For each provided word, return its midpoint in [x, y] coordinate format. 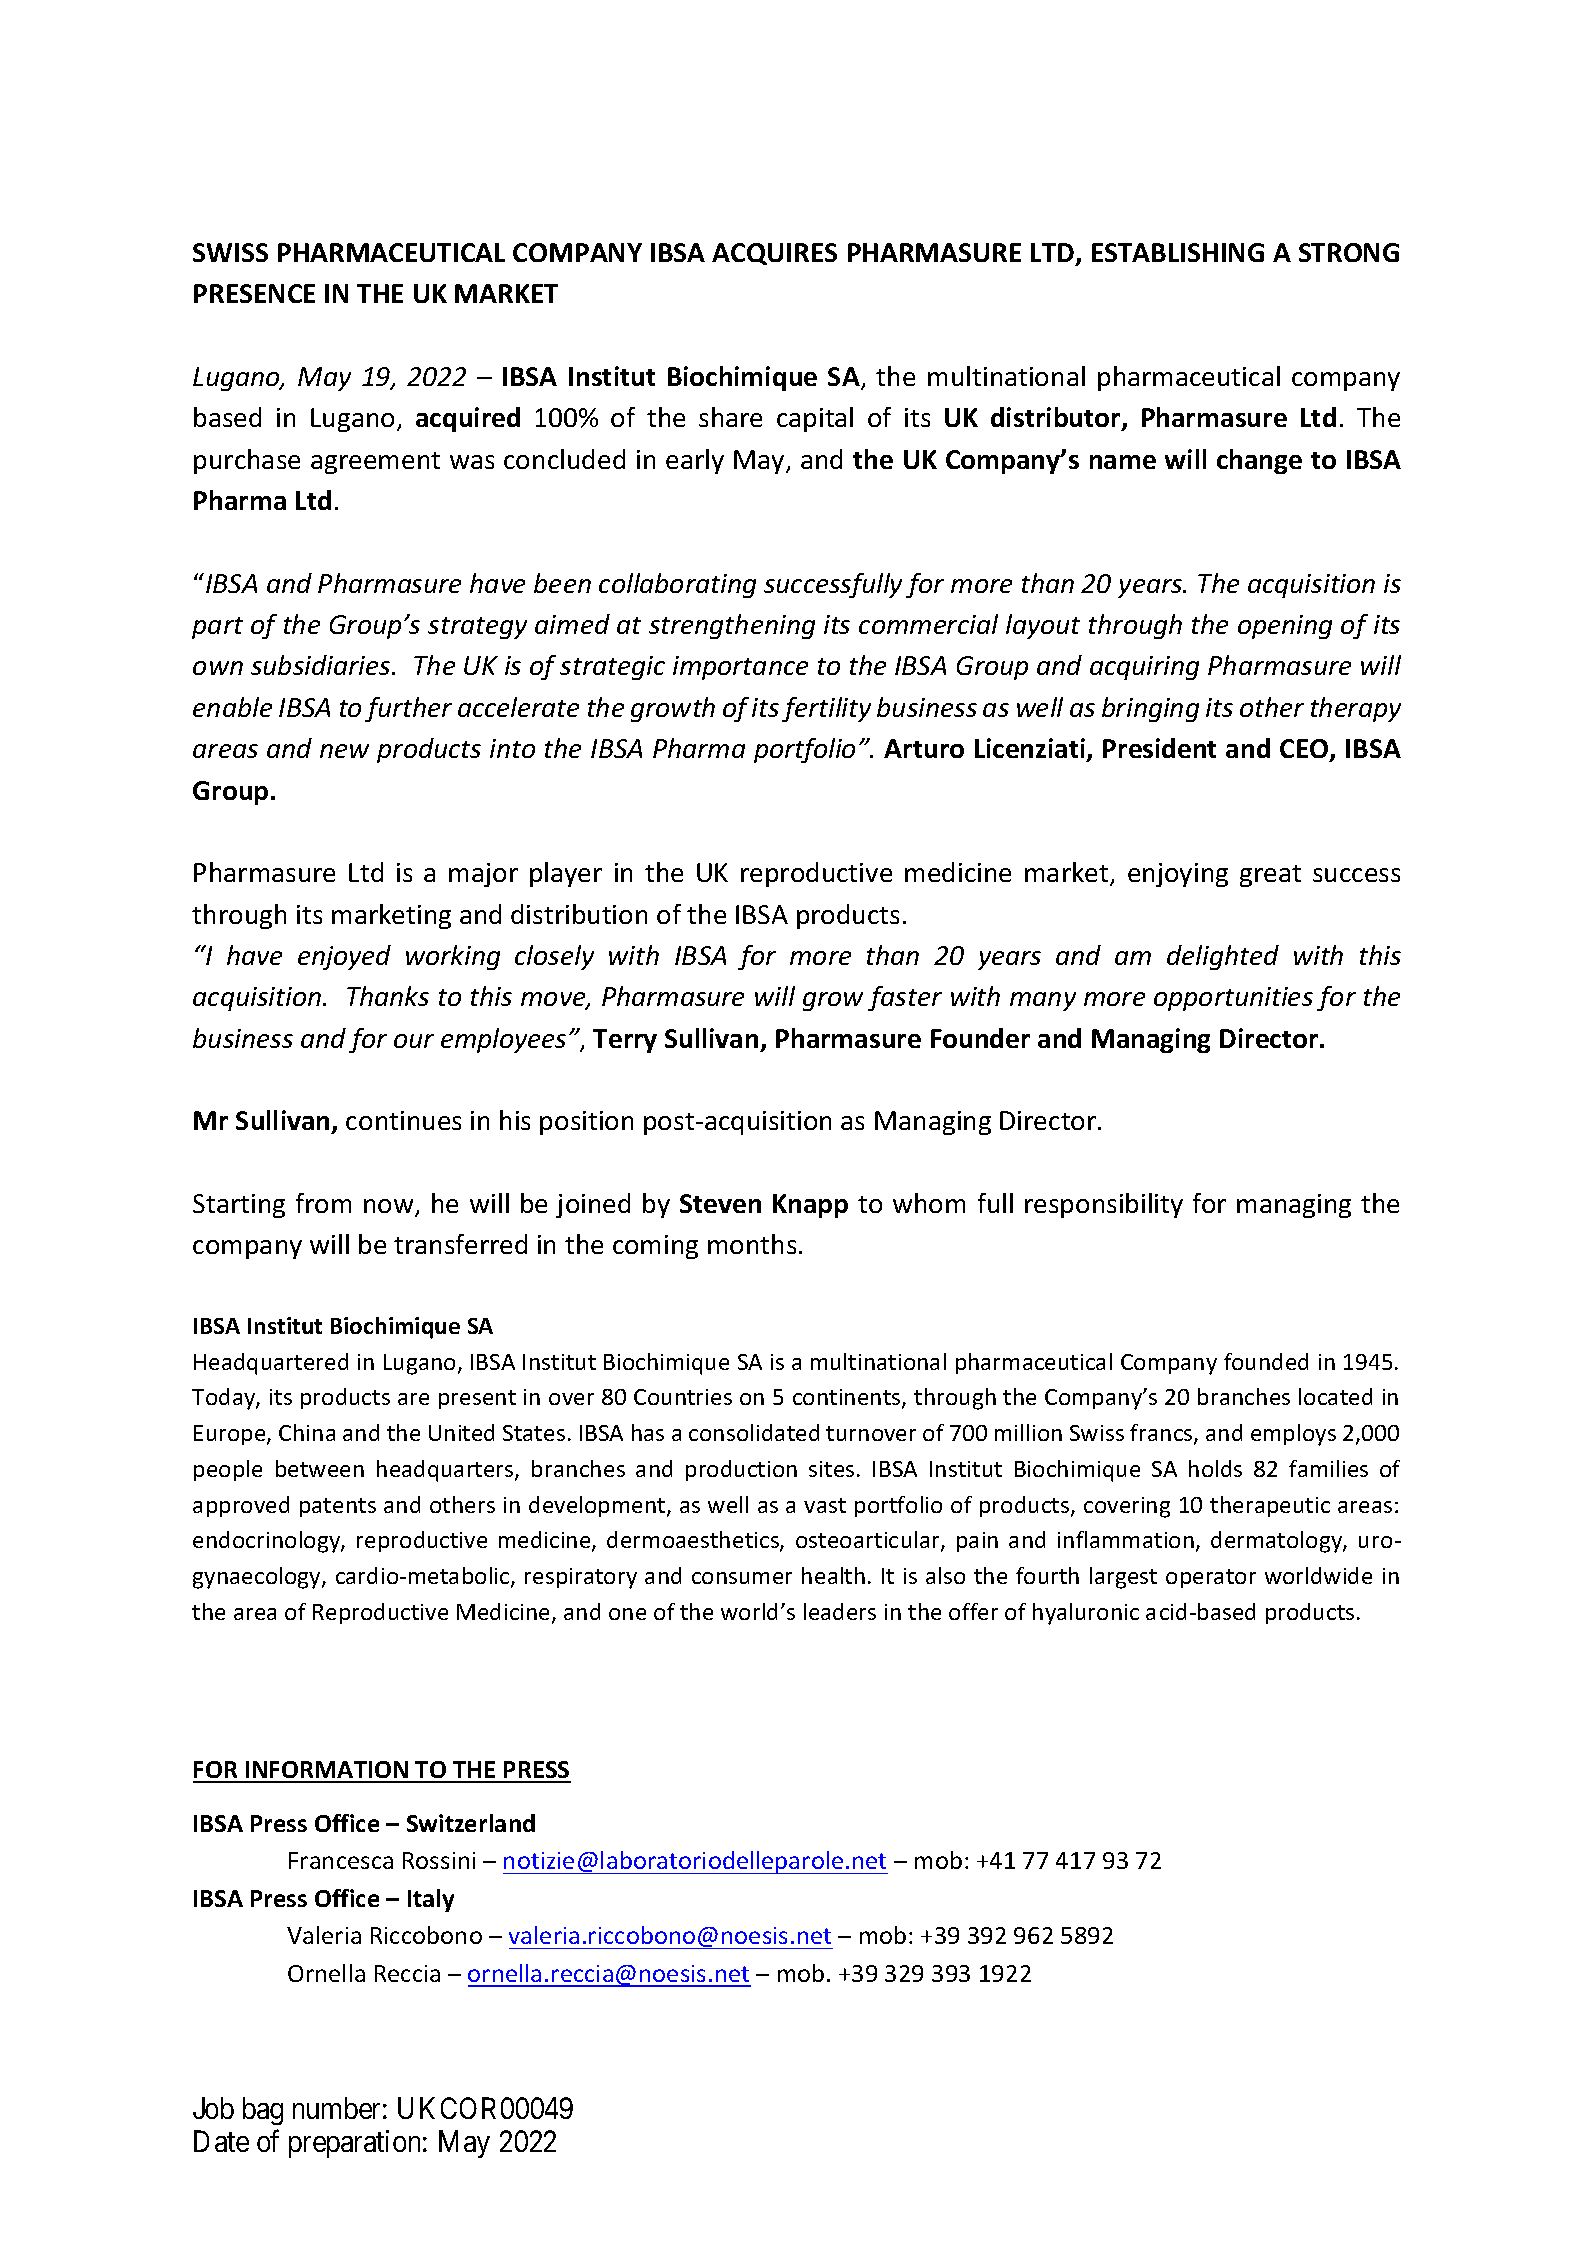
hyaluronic [1086, 1614]
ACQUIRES [774, 254]
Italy [431, 1900]
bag [263, 2111]
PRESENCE [254, 293]
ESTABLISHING [1178, 252]
